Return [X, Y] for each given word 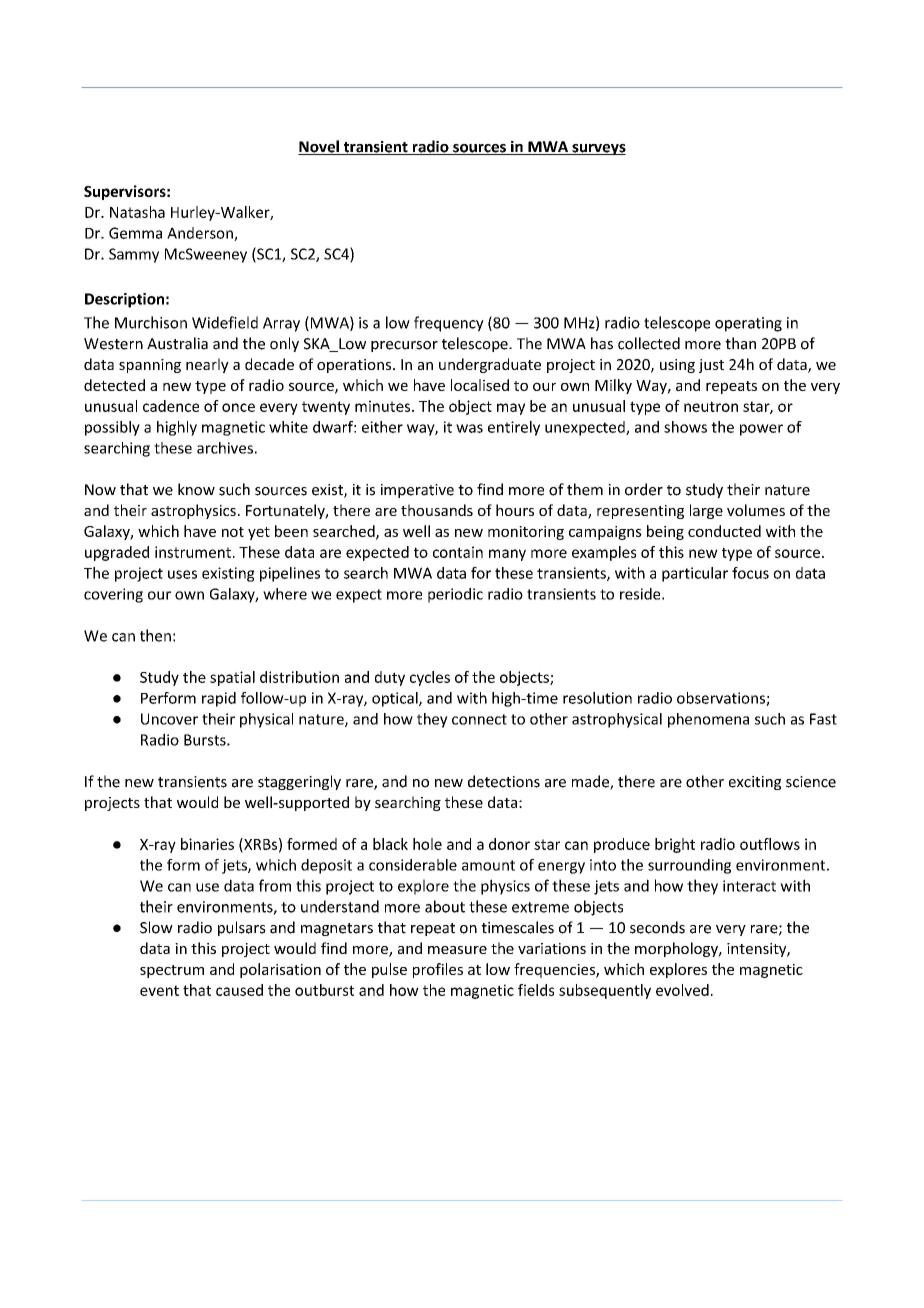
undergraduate [490, 365]
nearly [207, 365]
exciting [755, 783]
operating [748, 324]
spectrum [172, 971]
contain [458, 552]
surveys [598, 149]
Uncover [169, 719]
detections [504, 781]
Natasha [137, 212]
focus [750, 573]
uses [182, 574]
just [711, 366]
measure [457, 950]
